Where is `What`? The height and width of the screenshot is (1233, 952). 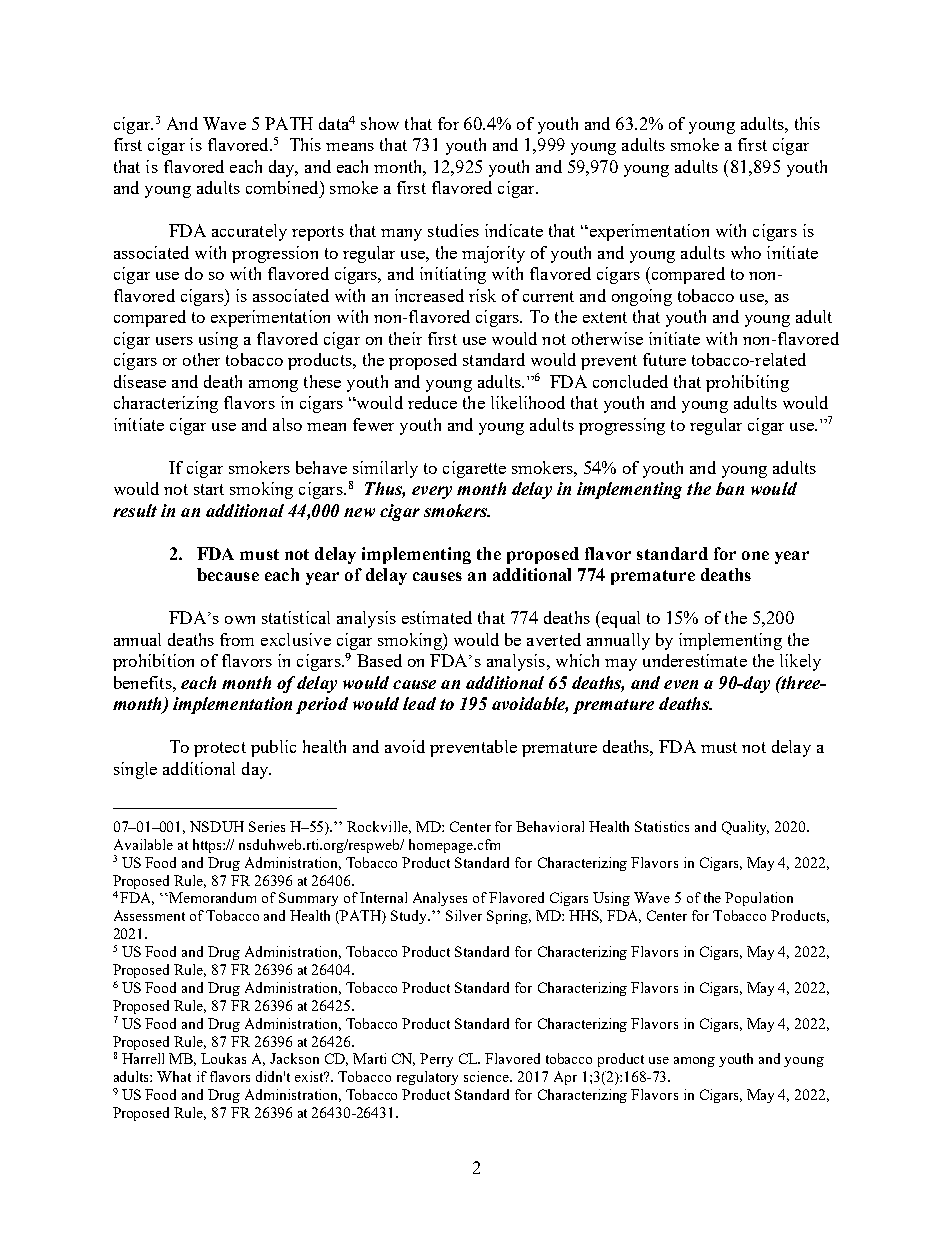
What is located at coordinates (174, 1076).
